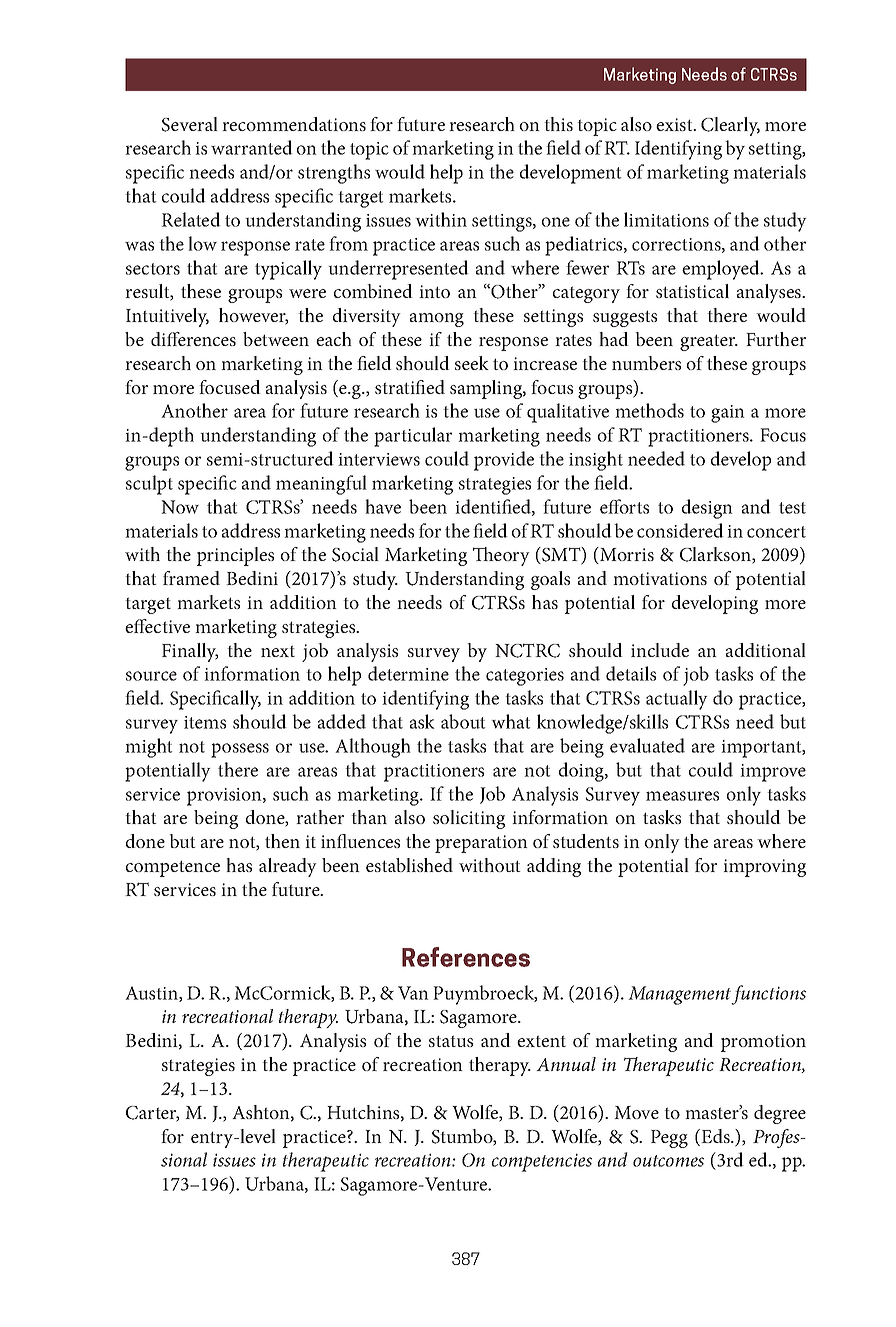 The image size is (896, 1327). Describe the element at coordinates (660, 650) in the screenshot. I see `include` at that location.
